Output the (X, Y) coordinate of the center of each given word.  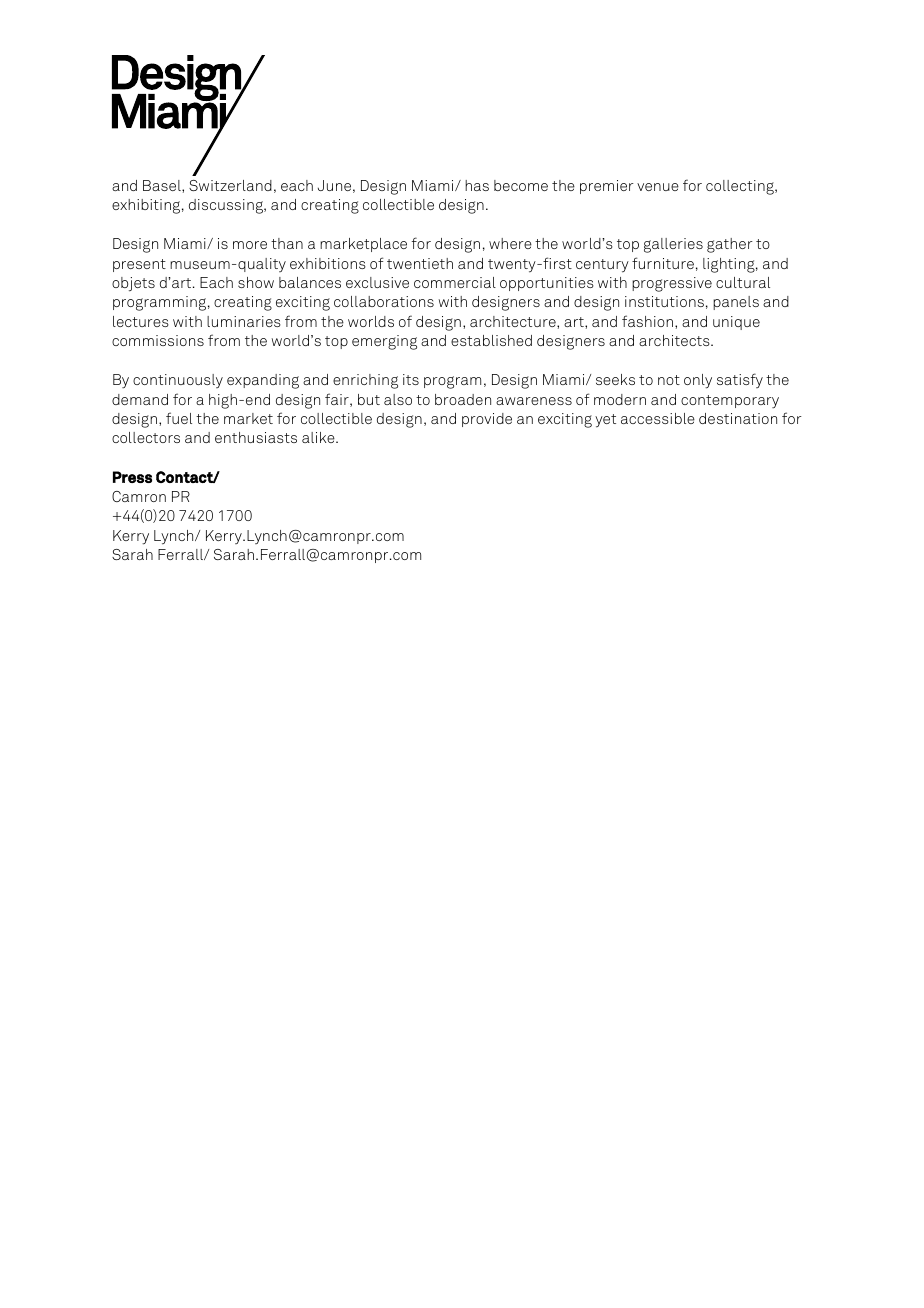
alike (319, 437)
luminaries (244, 321)
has (477, 185)
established (491, 340)
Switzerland (230, 185)
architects (675, 340)
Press (132, 477)
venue (658, 187)
